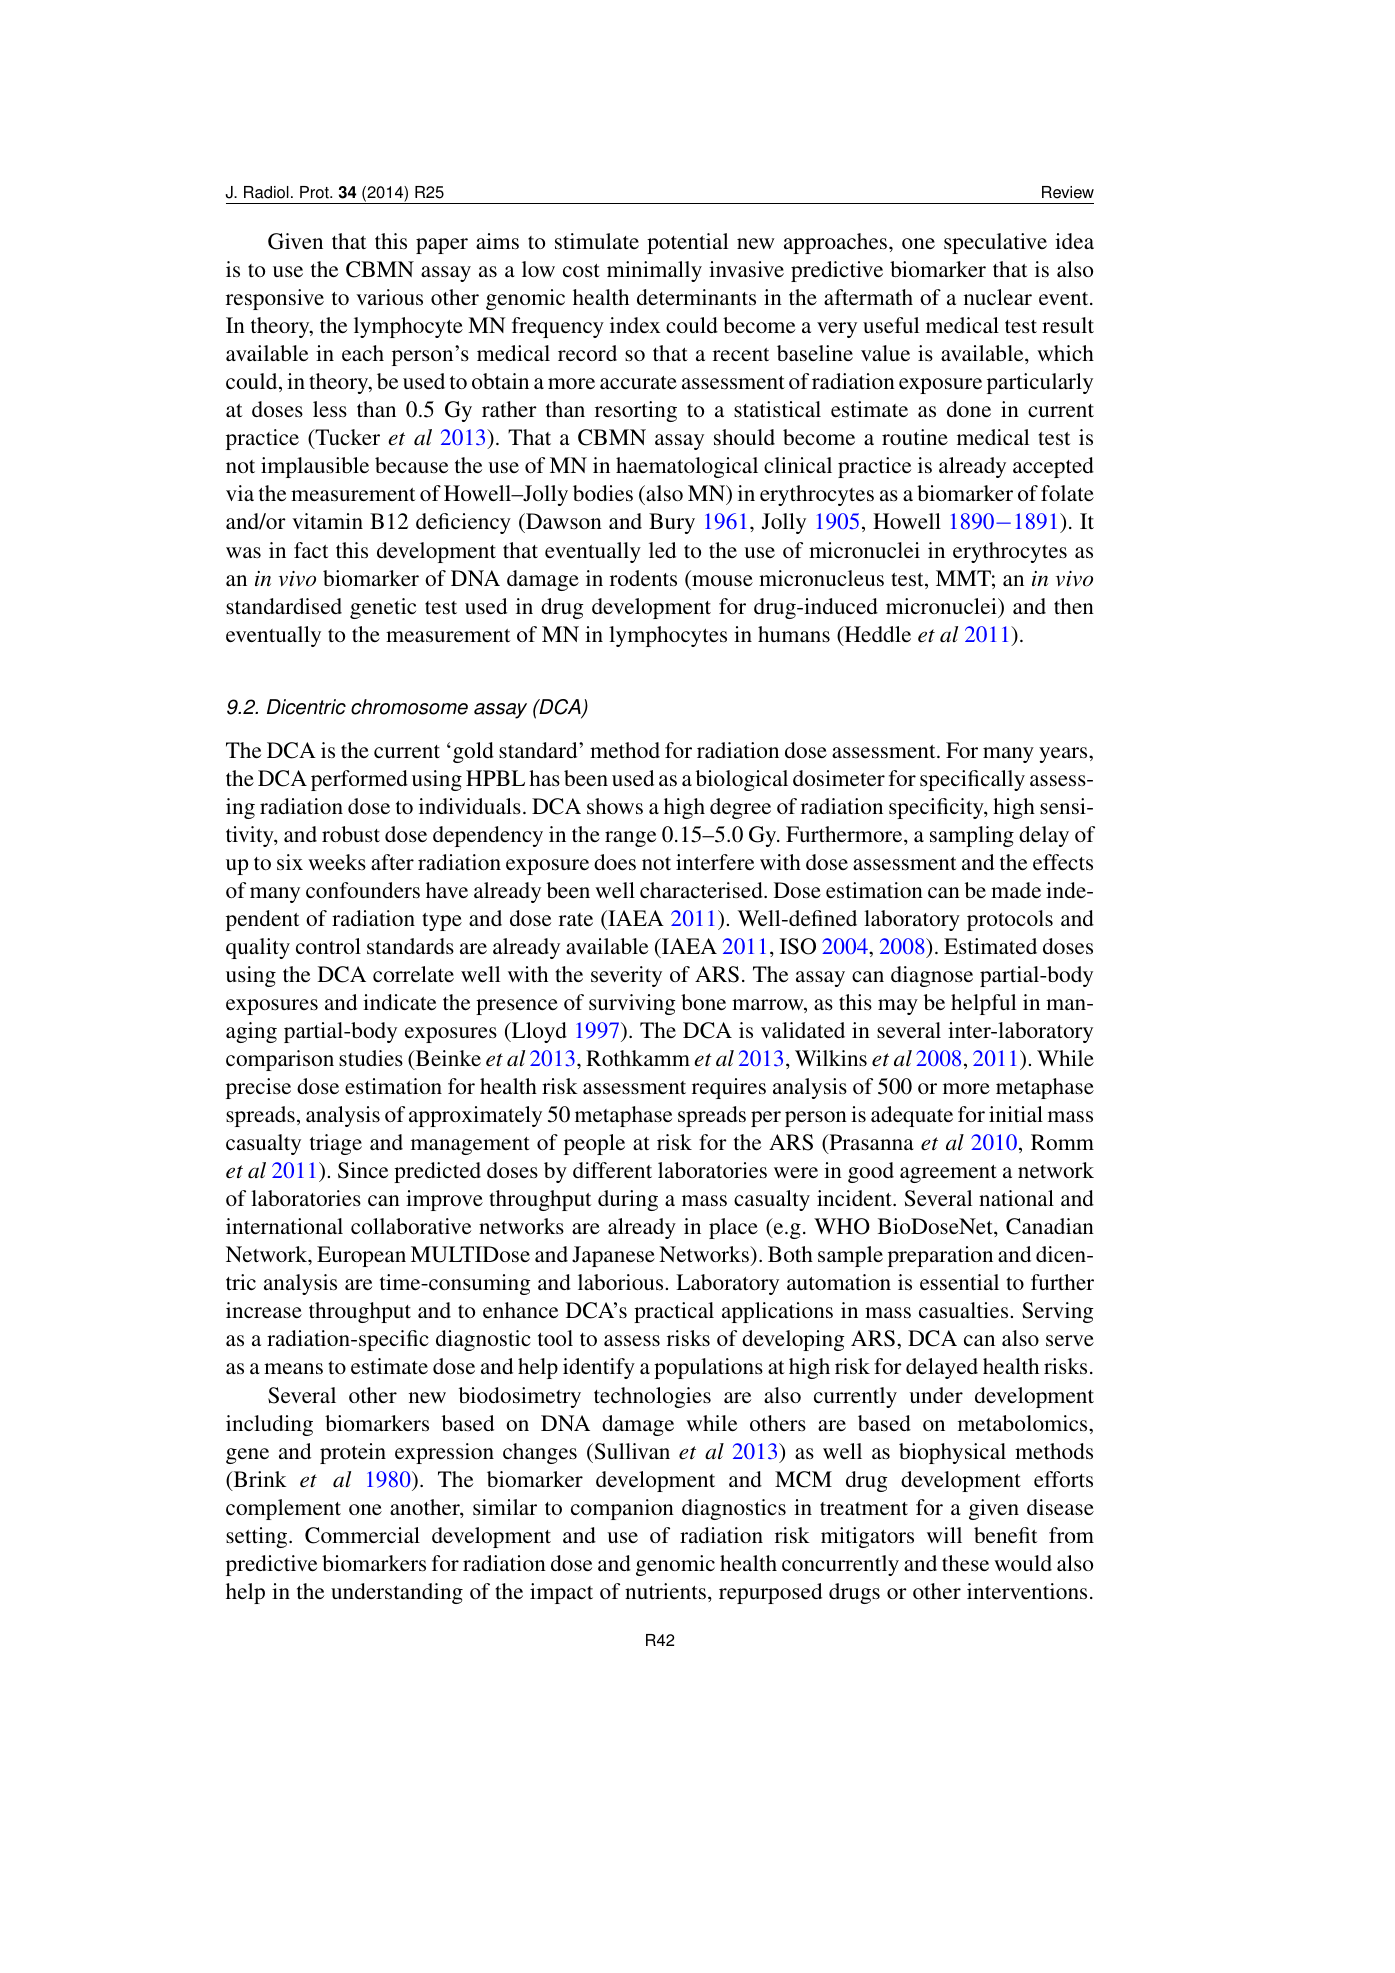 Image resolution: width=1395 pixels, height=1973 pixels. What do you see at coordinates (876, 635) in the screenshot?
I see `Heddle` at bounding box center [876, 635].
